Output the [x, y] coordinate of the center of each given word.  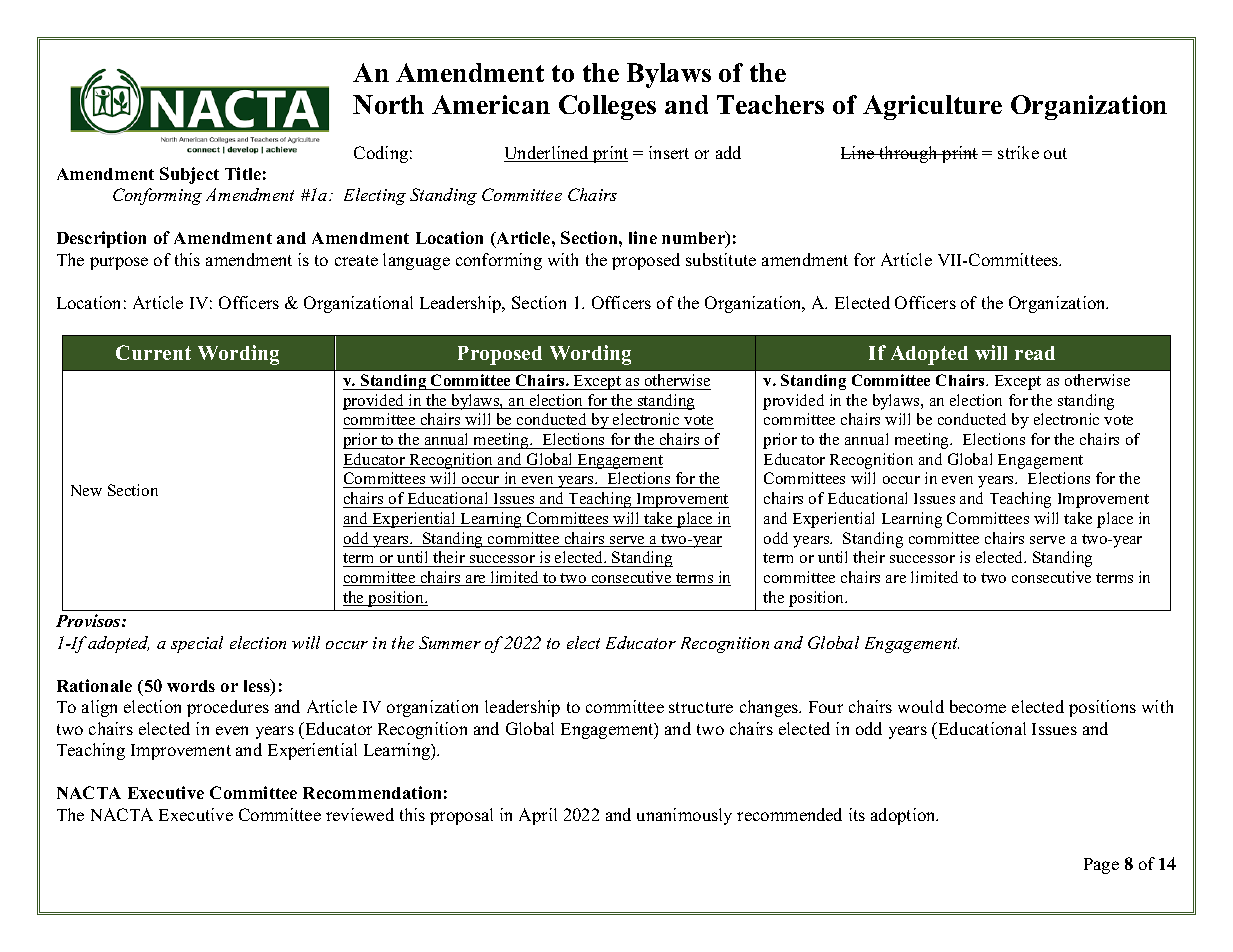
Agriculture [932, 107]
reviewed [360, 814]
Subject [189, 175]
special [197, 644]
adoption [904, 816]
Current [153, 352]
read [1035, 353]
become [978, 706]
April [538, 816]
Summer [450, 642]
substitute [721, 259]
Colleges [607, 107]
